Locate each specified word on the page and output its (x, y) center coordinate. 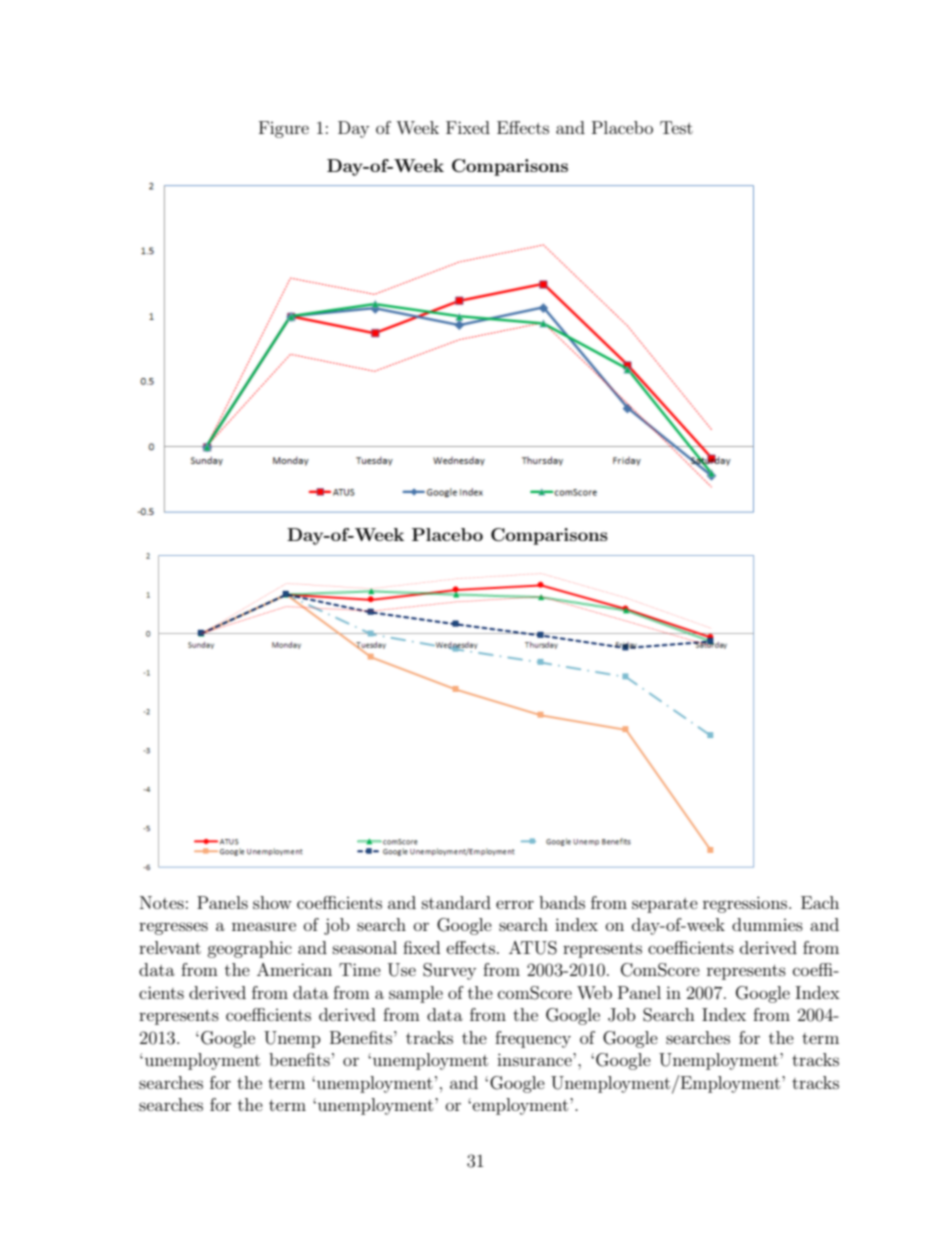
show (272, 902)
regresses (173, 928)
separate (665, 905)
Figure (284, 129)
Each (820, 902)
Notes (162, 902)
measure (264, 926)
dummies (767, 924)
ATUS (533, 948)
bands (562, 902)
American (294, 969)
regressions (746, 904)
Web (594, 992)
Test (676, 127)
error (515, 904)
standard (456, 902)
